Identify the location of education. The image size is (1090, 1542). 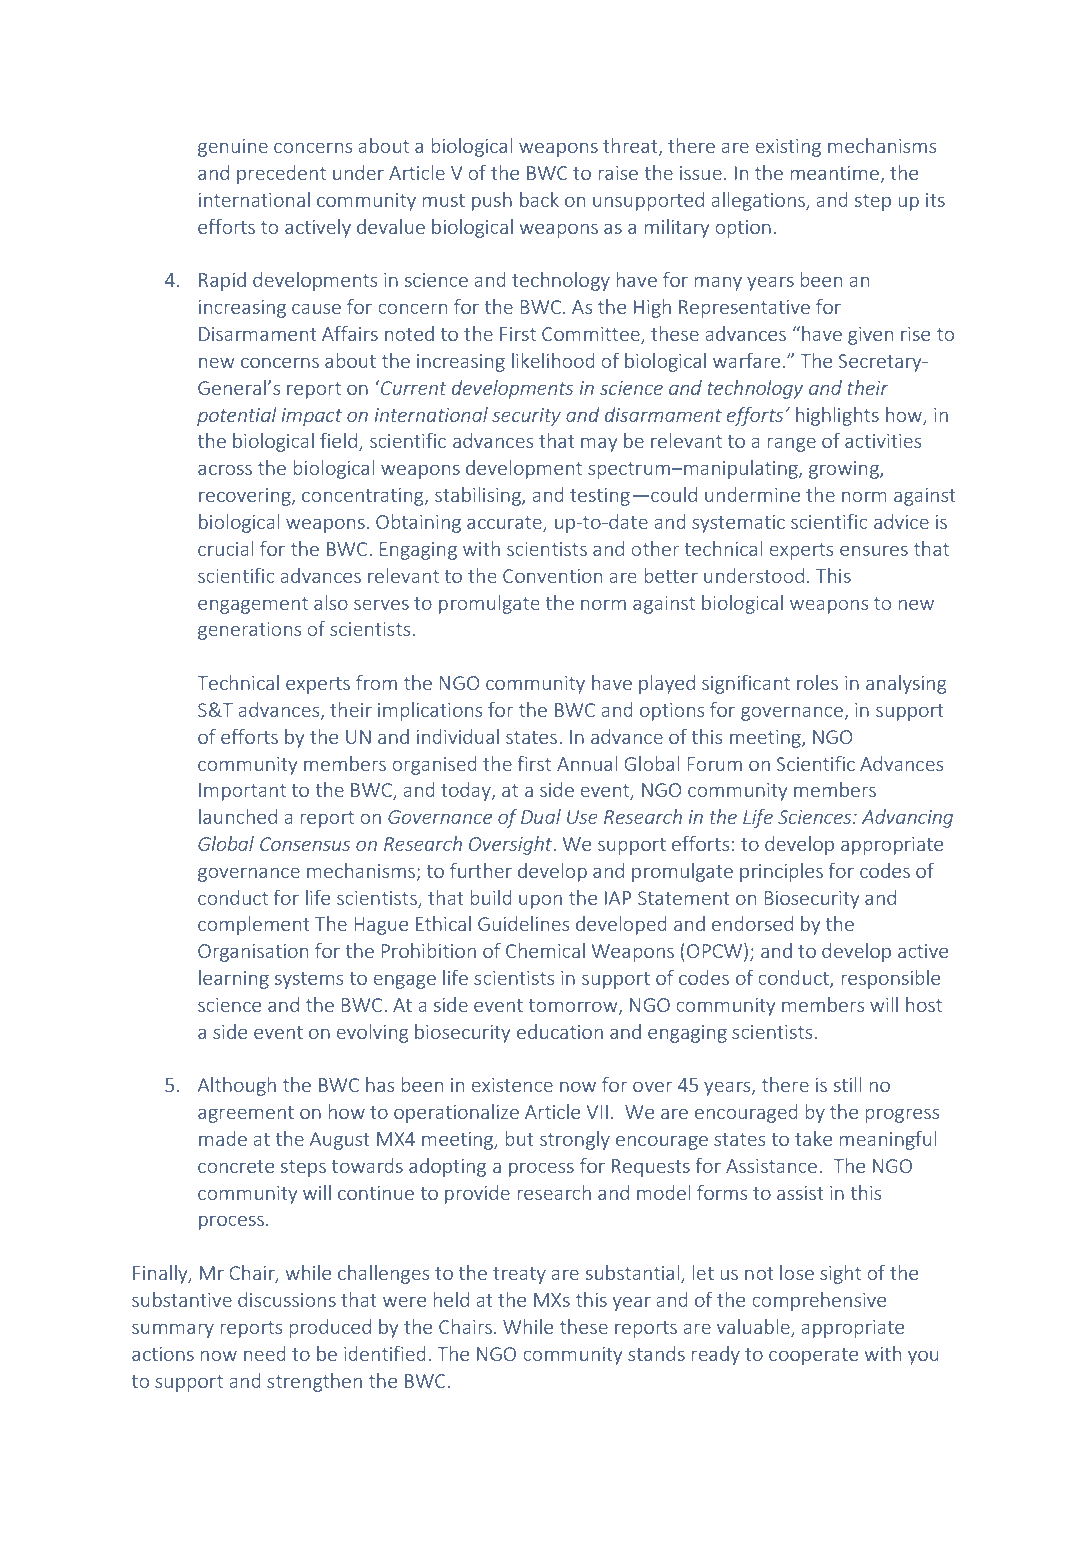
(560, 1031).
